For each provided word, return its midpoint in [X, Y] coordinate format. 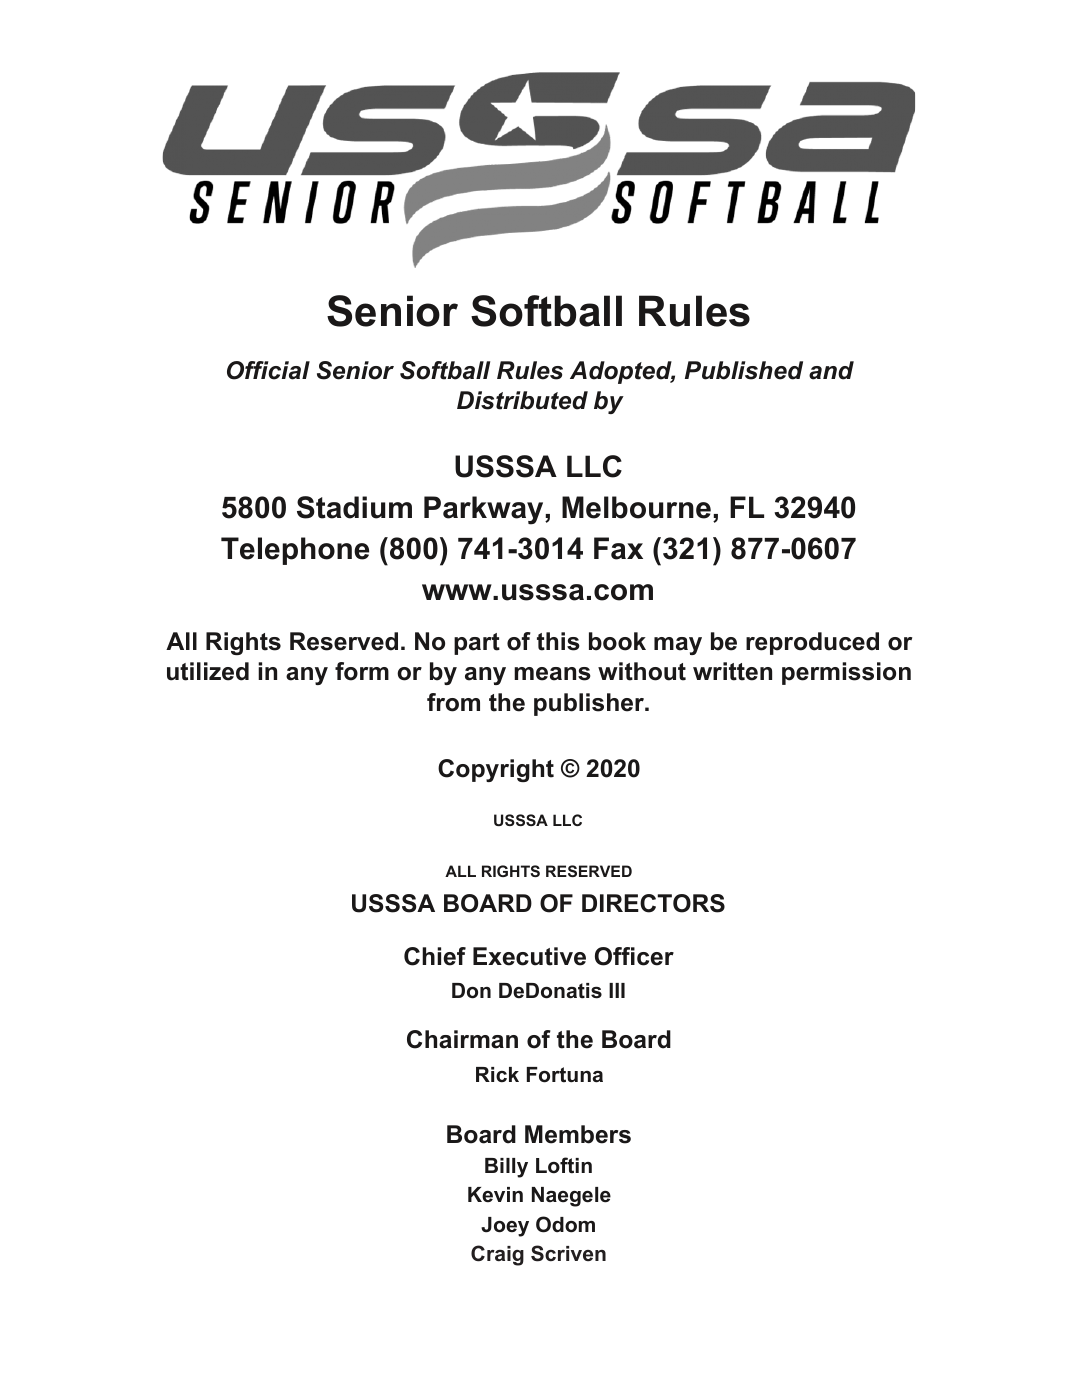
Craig [497, 1255]
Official [268, 370]
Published [744, 370]
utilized [208, 671]
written [732, 671]
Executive [529, 956]
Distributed [522, 400]
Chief [435, 956]
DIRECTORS [653, 903]
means [552, 674]
